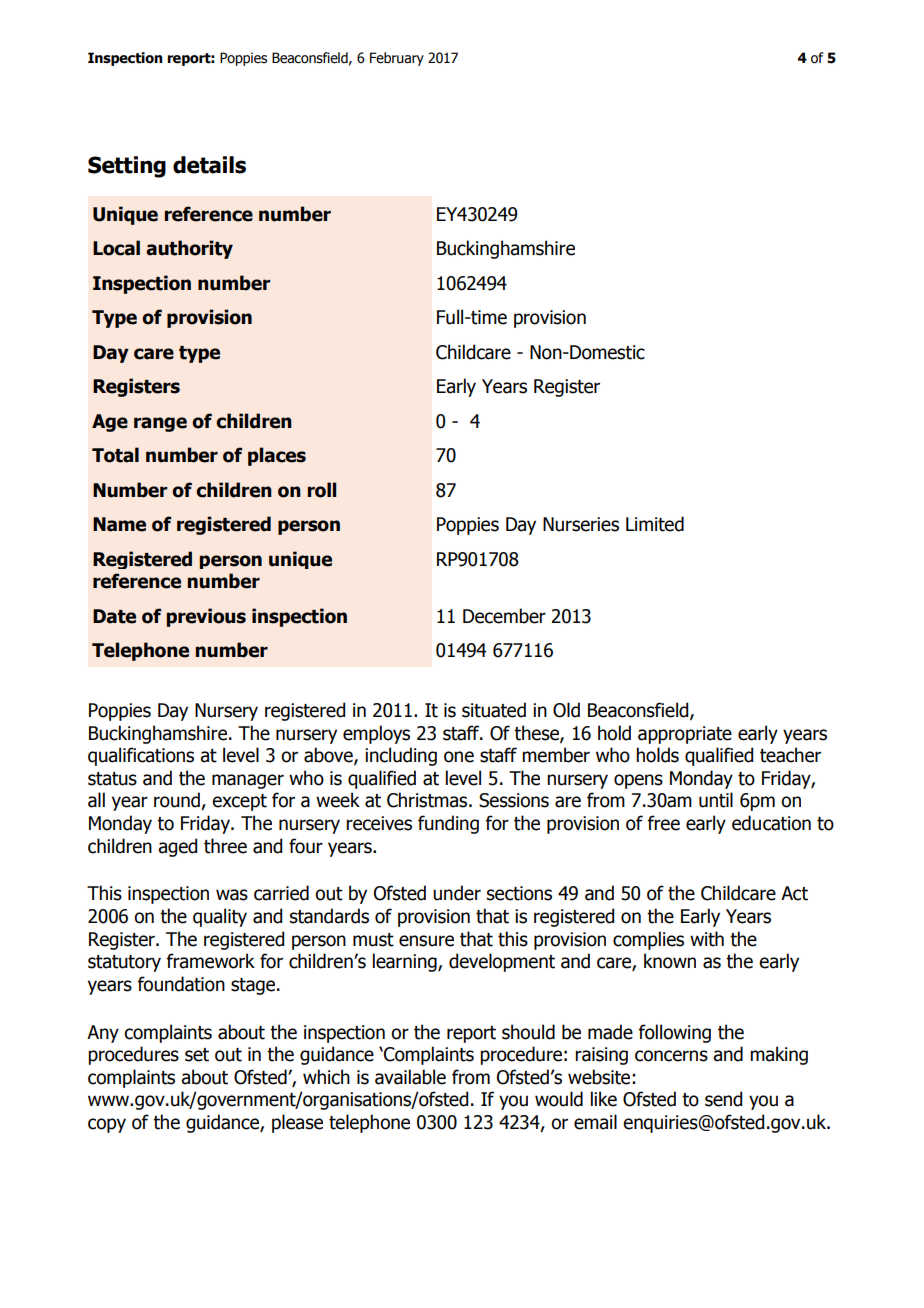 Image resolution: width=924 pixels, height=1308 pixels. Describe the element at coordinates (189, 249) in the screenshot. I see `authority` at that location.
